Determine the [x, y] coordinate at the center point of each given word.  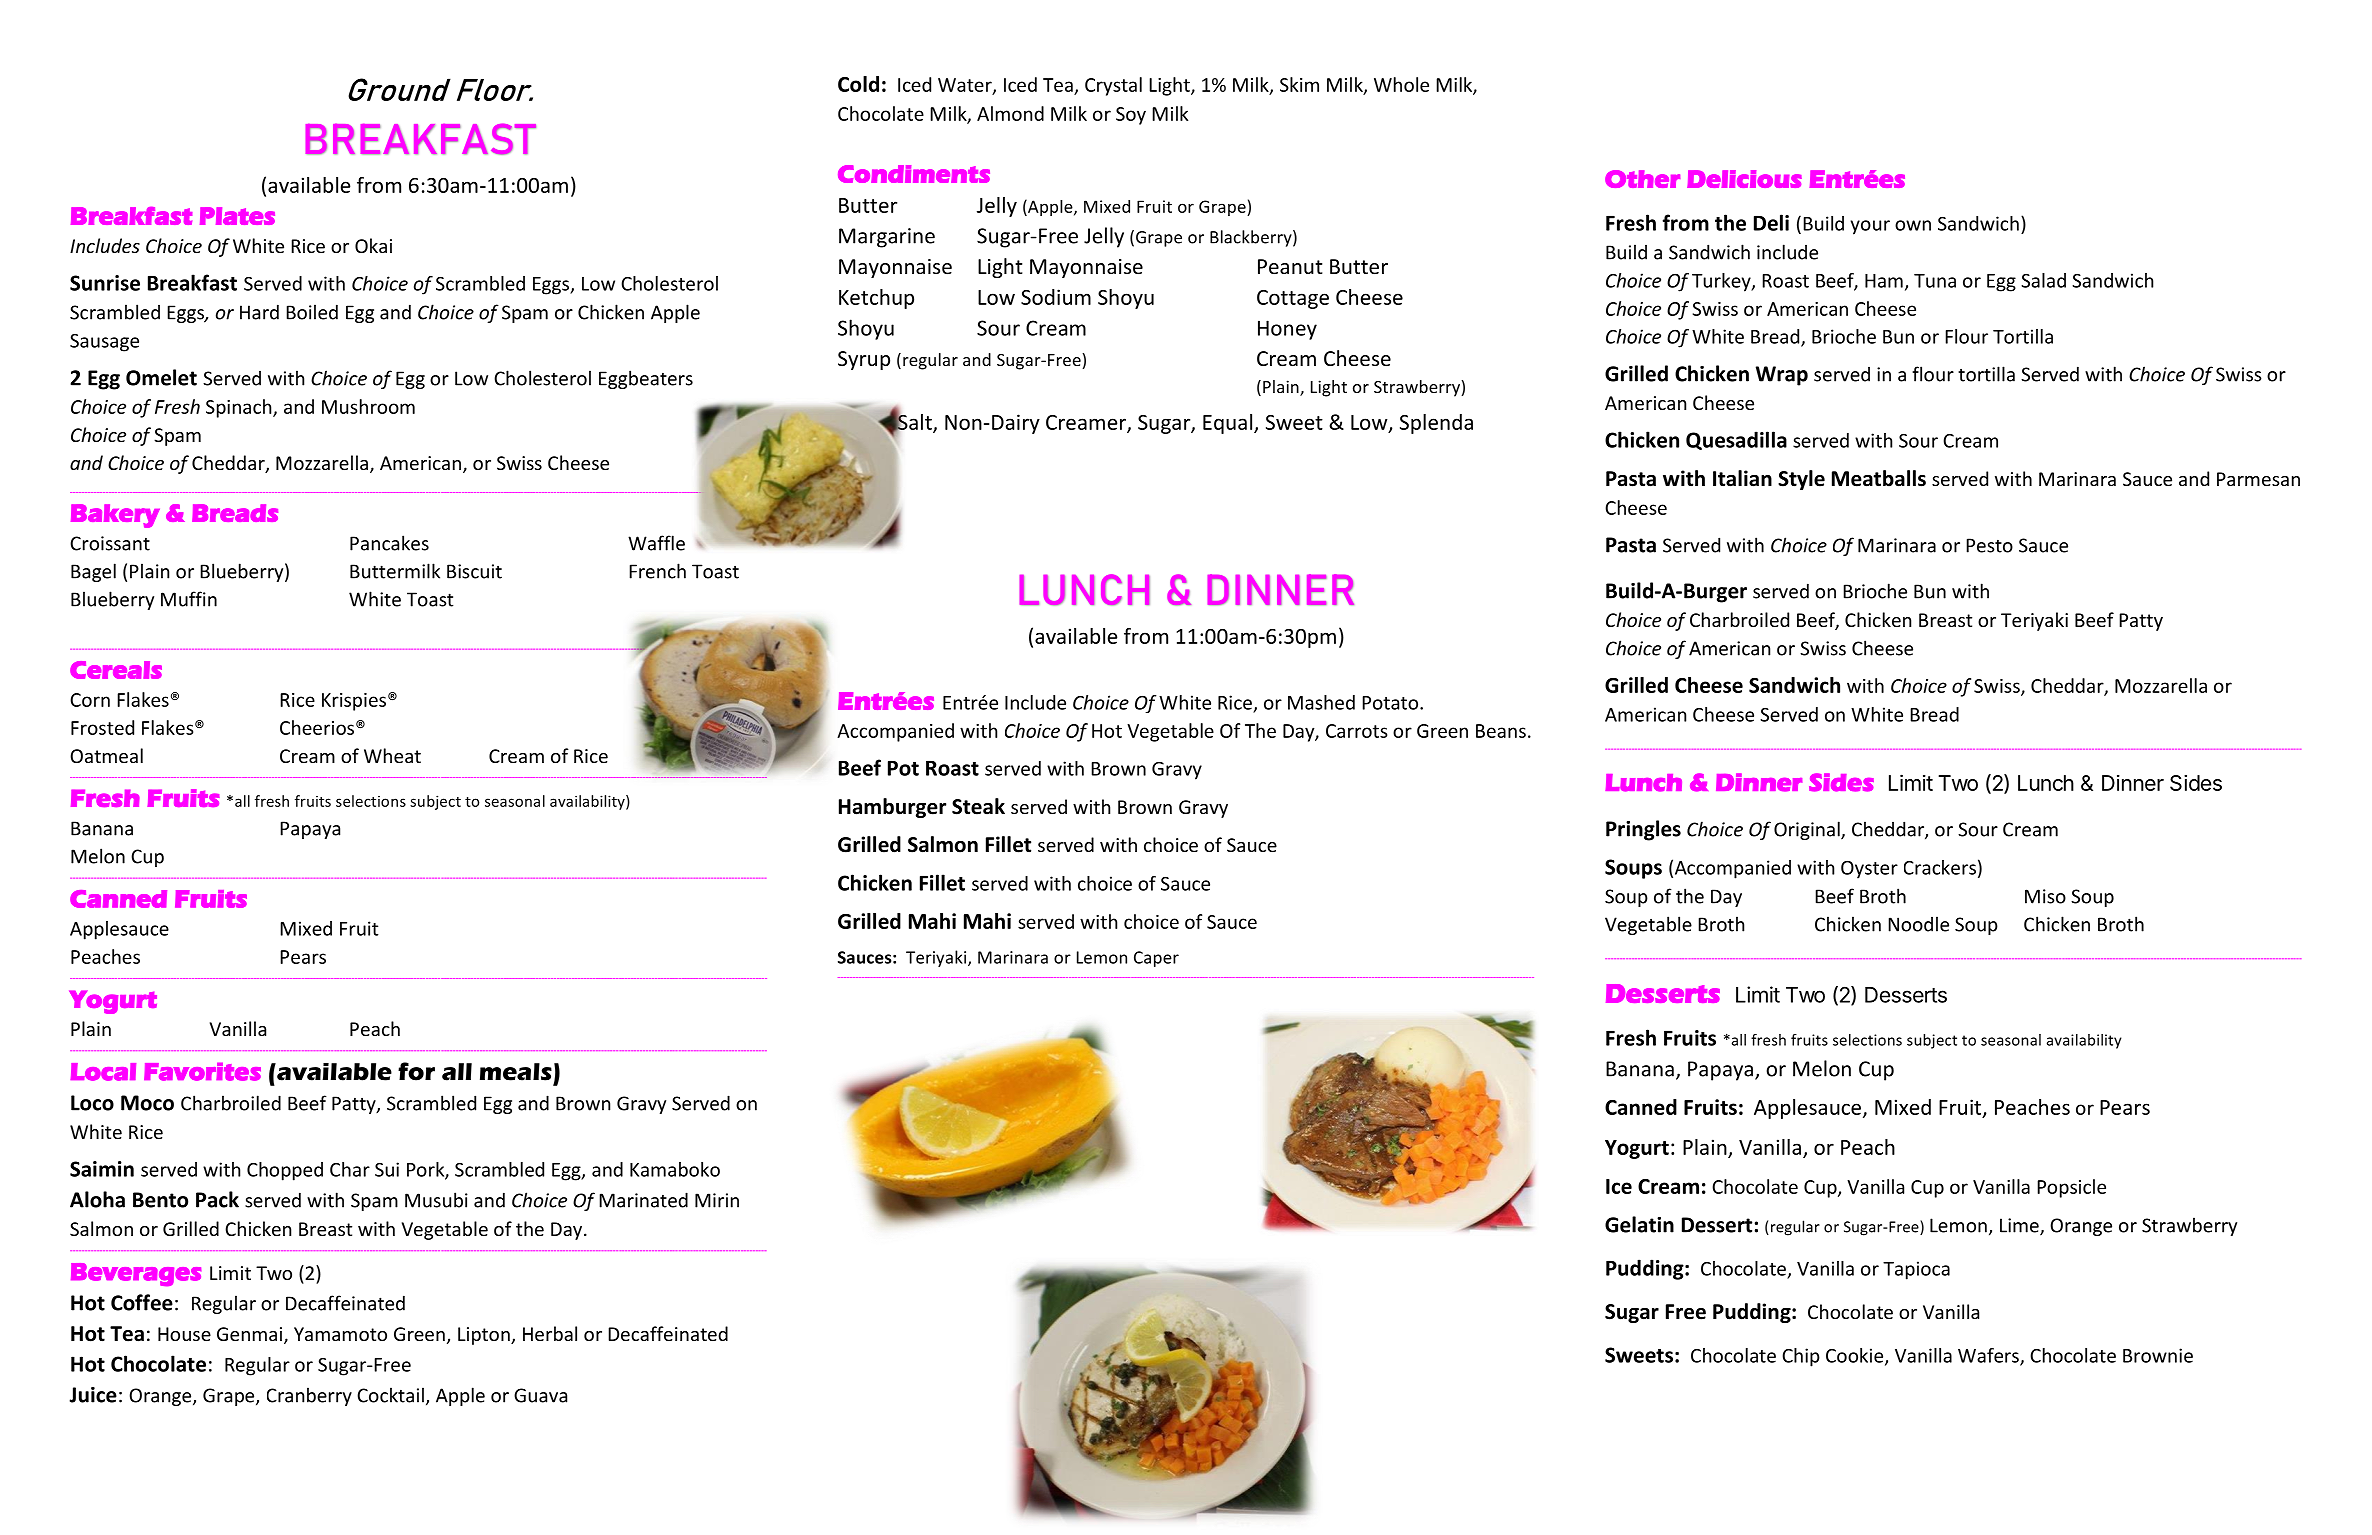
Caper [1156, 959]
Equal [1229, 424]
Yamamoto [340, 1334]
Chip [1801, 1357]
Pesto [1989, 545]
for [416, 1071]
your [1870, 227]
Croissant [110, 543]
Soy [1131, 116]
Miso [2045, 896]
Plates [237, 216]
